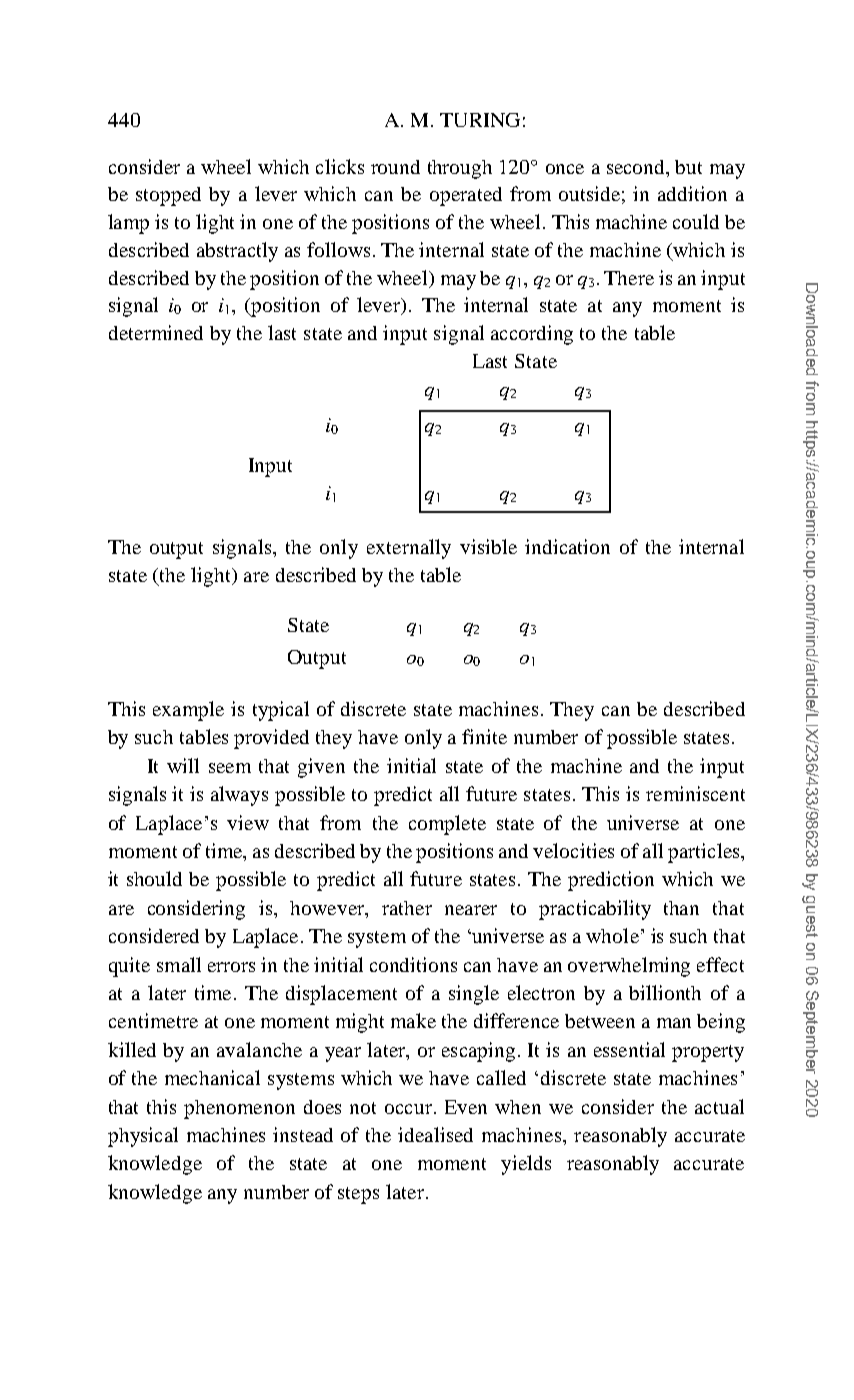 This document has height=1400, width=854. Describe the element at coordinates (637, 168) in the document. I see `second` at that location.
